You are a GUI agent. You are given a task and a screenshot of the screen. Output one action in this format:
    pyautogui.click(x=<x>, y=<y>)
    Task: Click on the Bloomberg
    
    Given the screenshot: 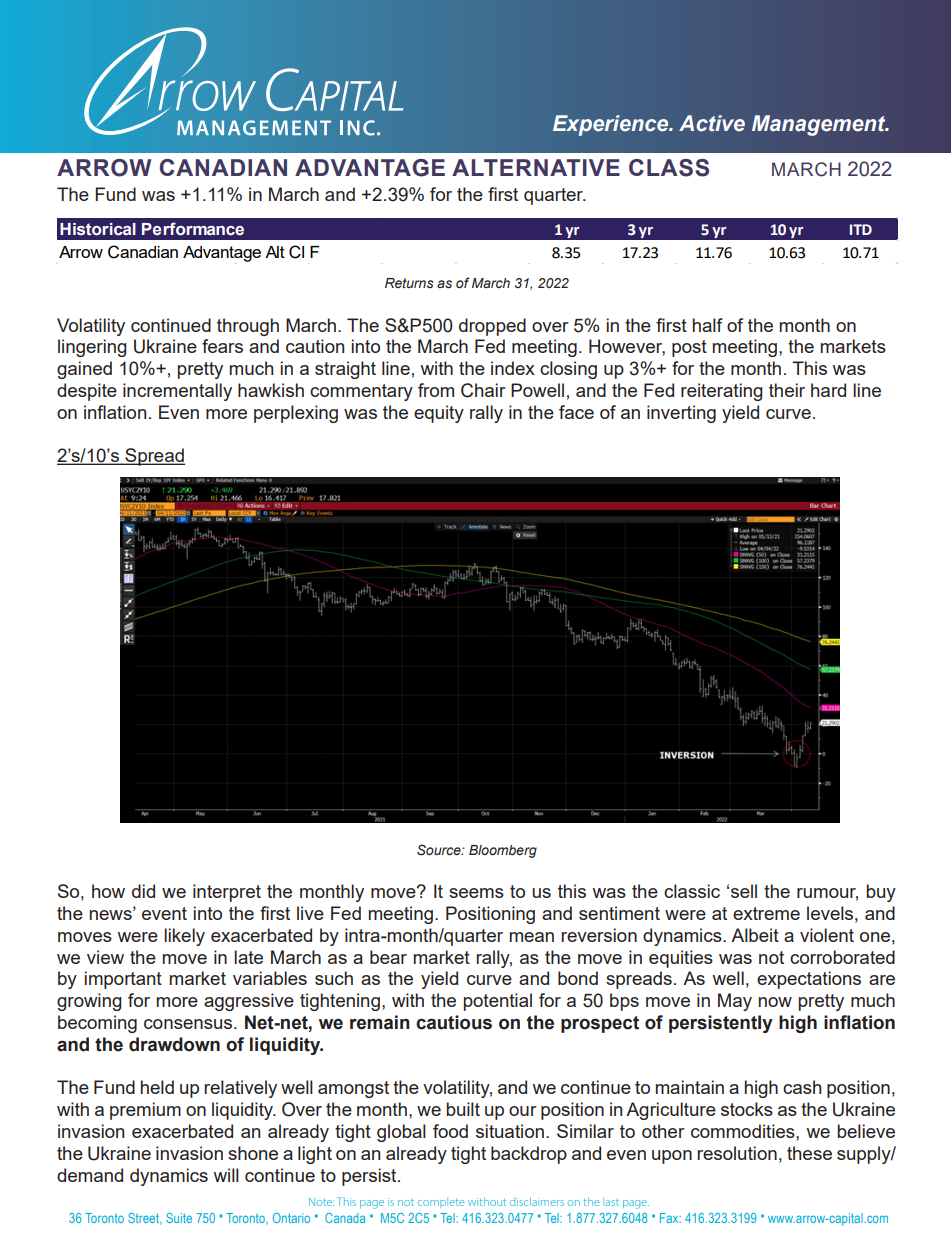 What is the action you would take?
    pyautogui.click(x=503, y=851)
